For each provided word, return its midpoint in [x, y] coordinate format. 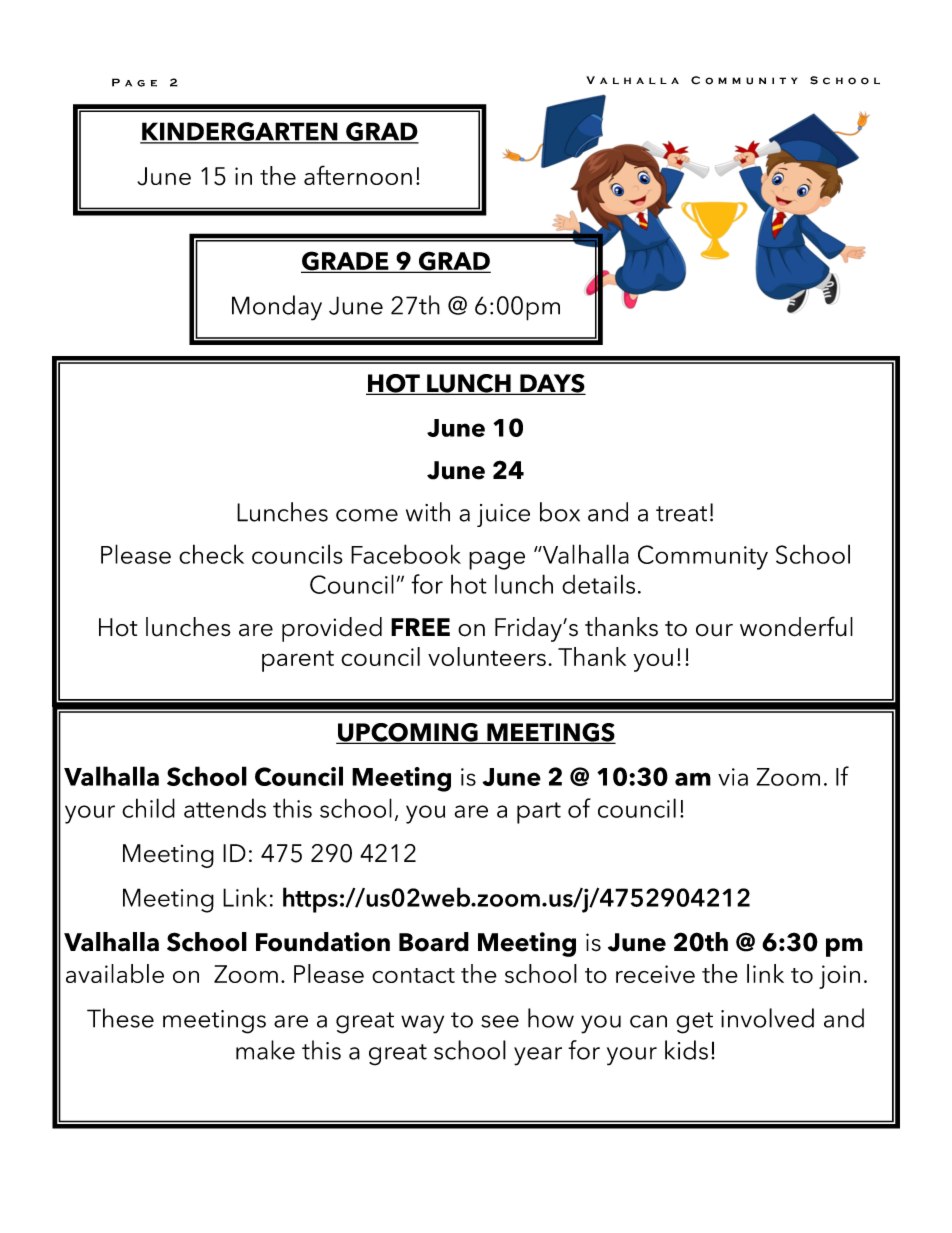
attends [225, 808]
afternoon [358, 175]
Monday [277, 308]
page [497, 560]
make [265, 1050]
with [428, 512]
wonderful [796, 626]
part [539, 813]
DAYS [552, 384]
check [211, 554]
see [500, 1021]
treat [681, 514]
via [733, 777]
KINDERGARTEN [240, 132]
